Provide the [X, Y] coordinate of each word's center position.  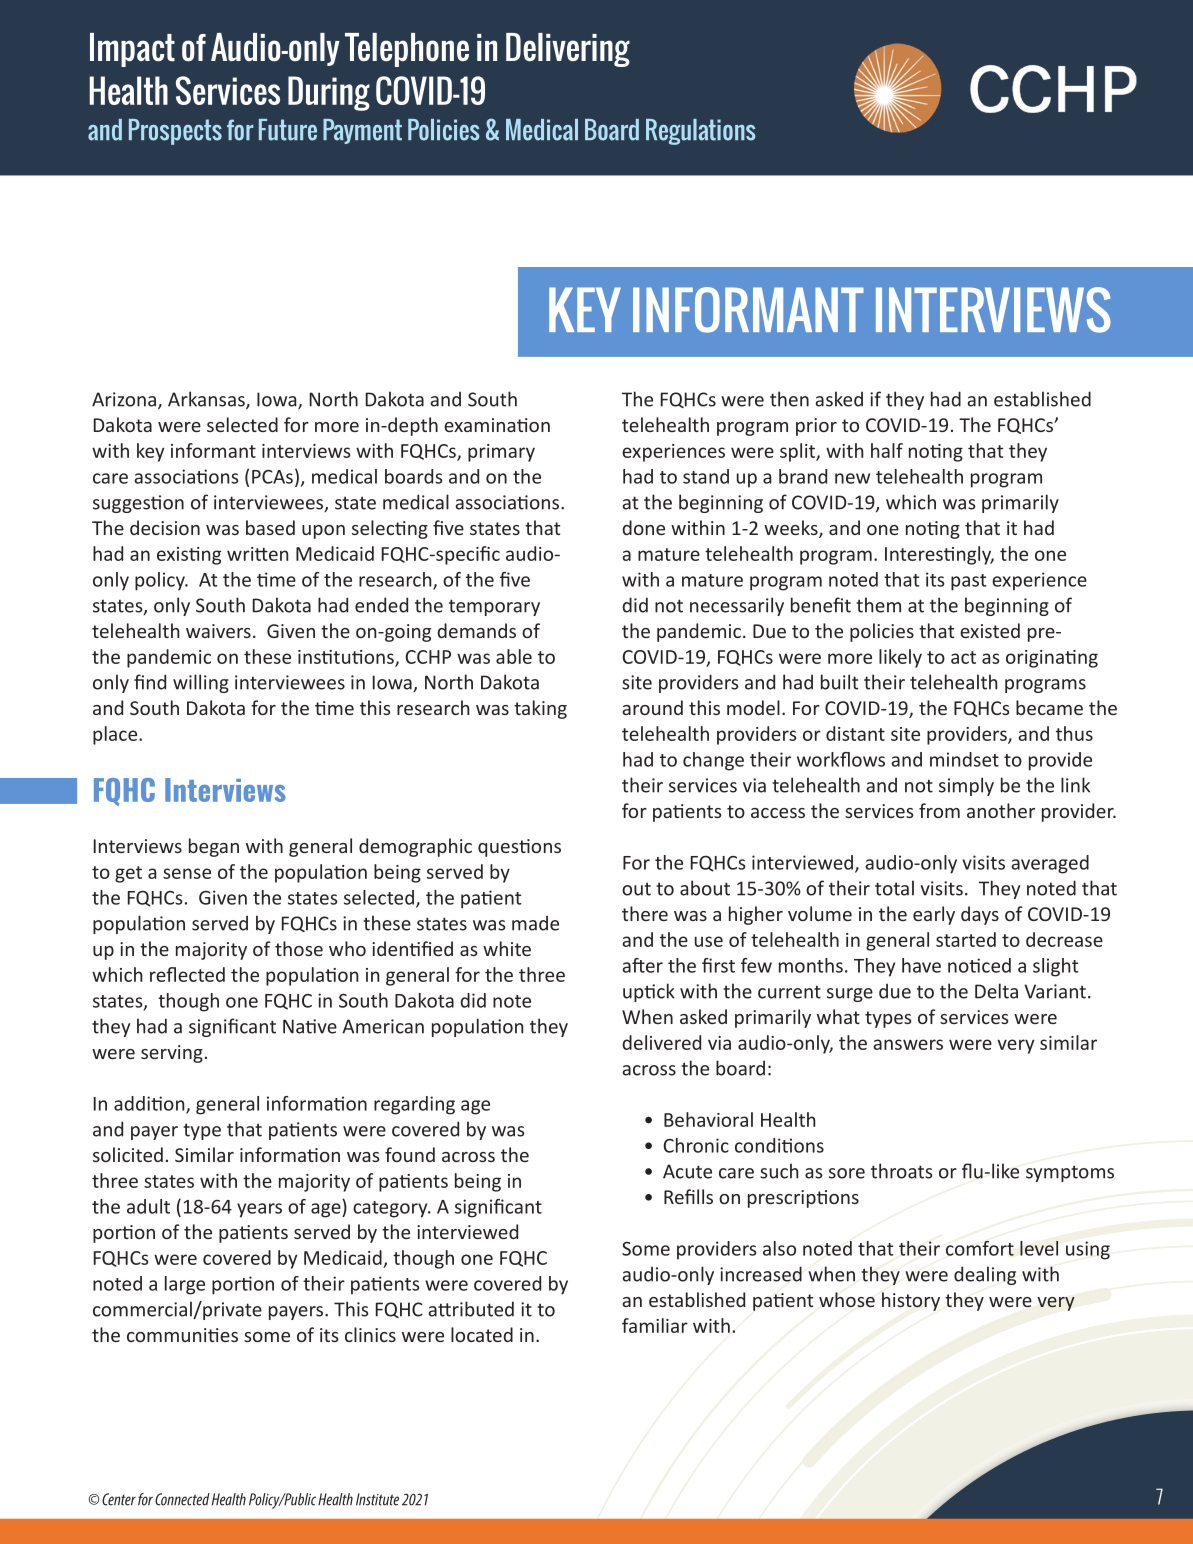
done [644, 527]
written [258, 554]
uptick [649, 992]
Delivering [568, 50]
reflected [187, 974]
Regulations [701, 132]
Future [288, 130]
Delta [996, 991]
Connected [182, 1499]
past [969, 582]
